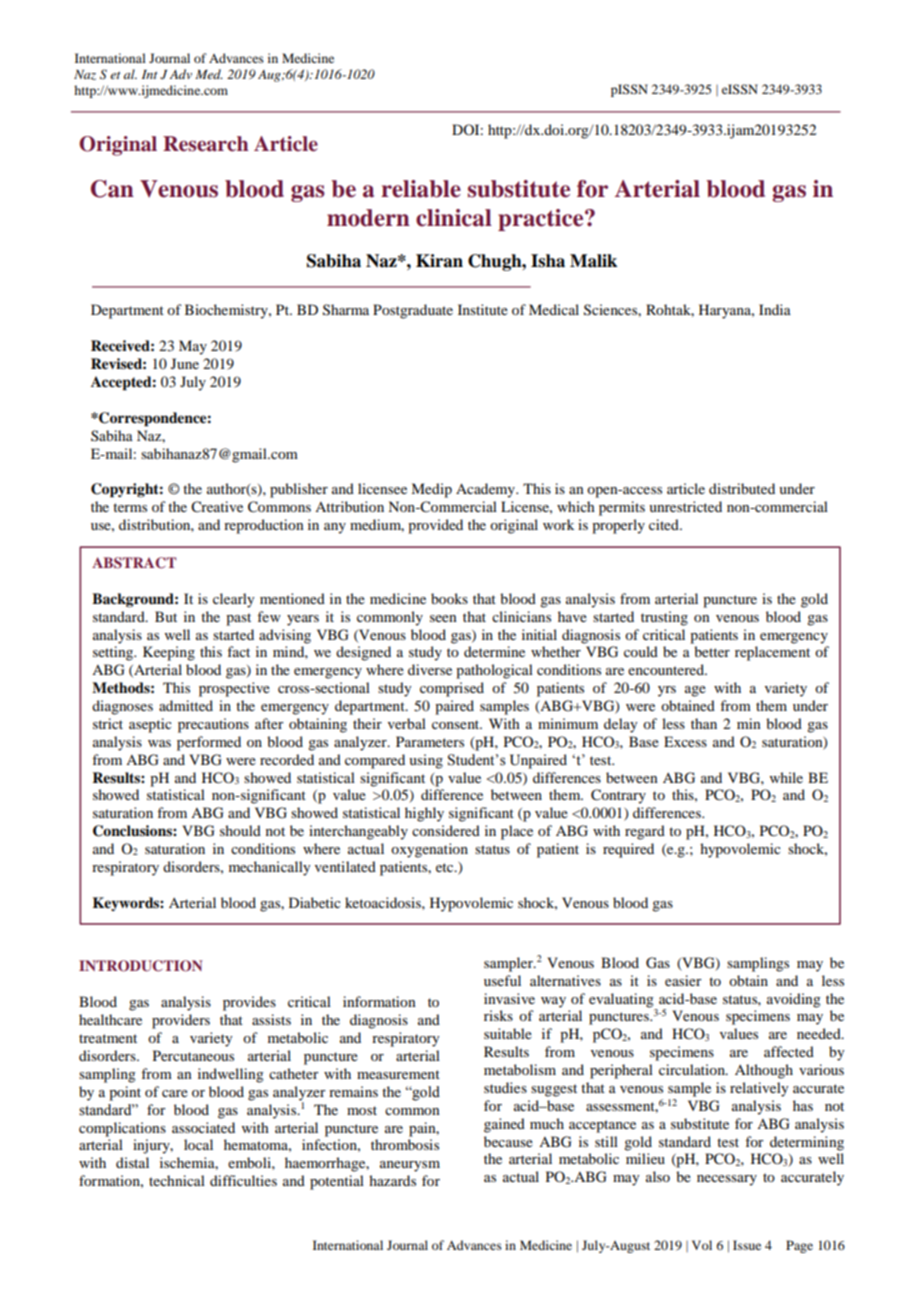  I want to click on Issue, so click(747, 1245).
